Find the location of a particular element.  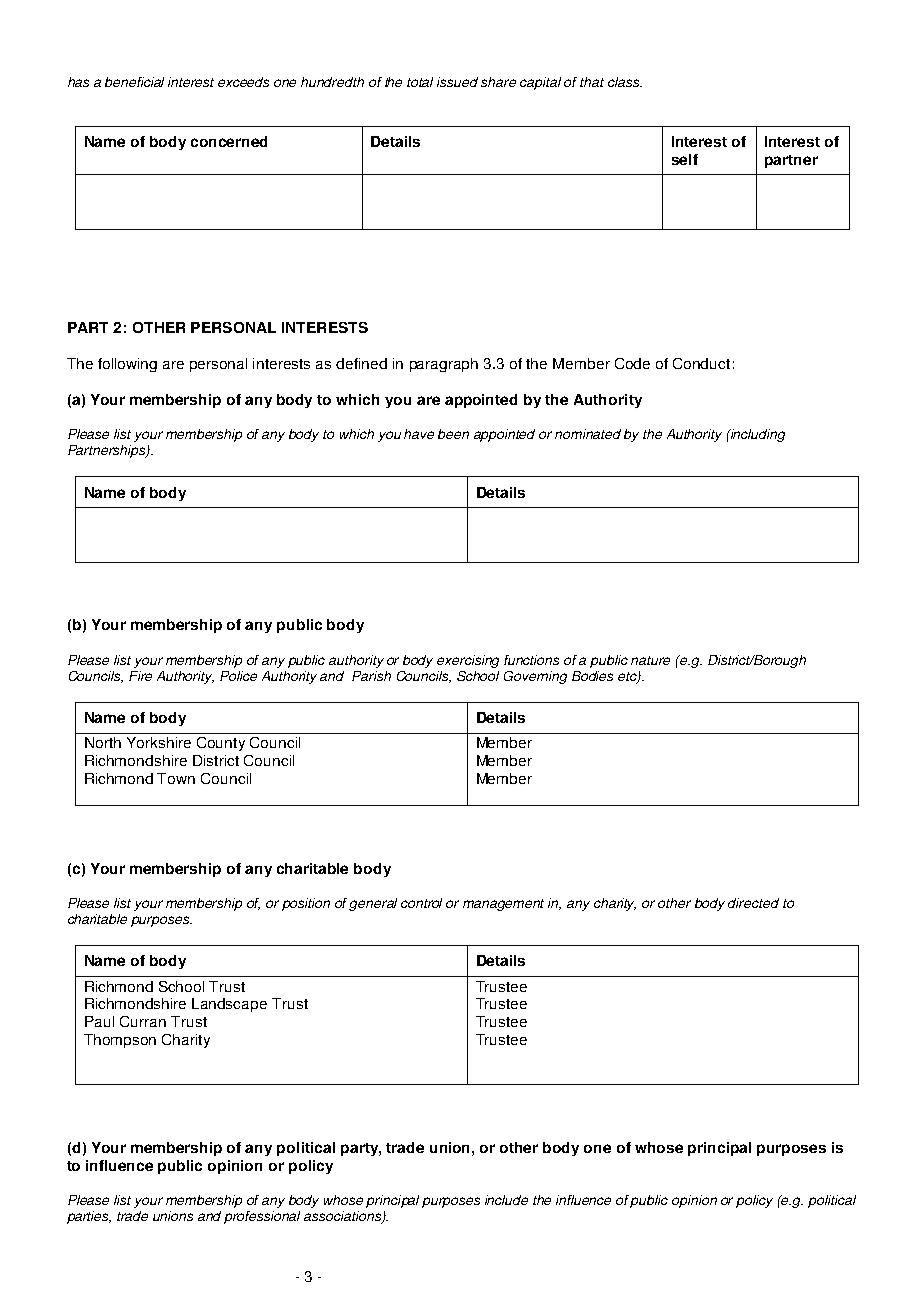

Fire is located at coordinates (140, 676).
